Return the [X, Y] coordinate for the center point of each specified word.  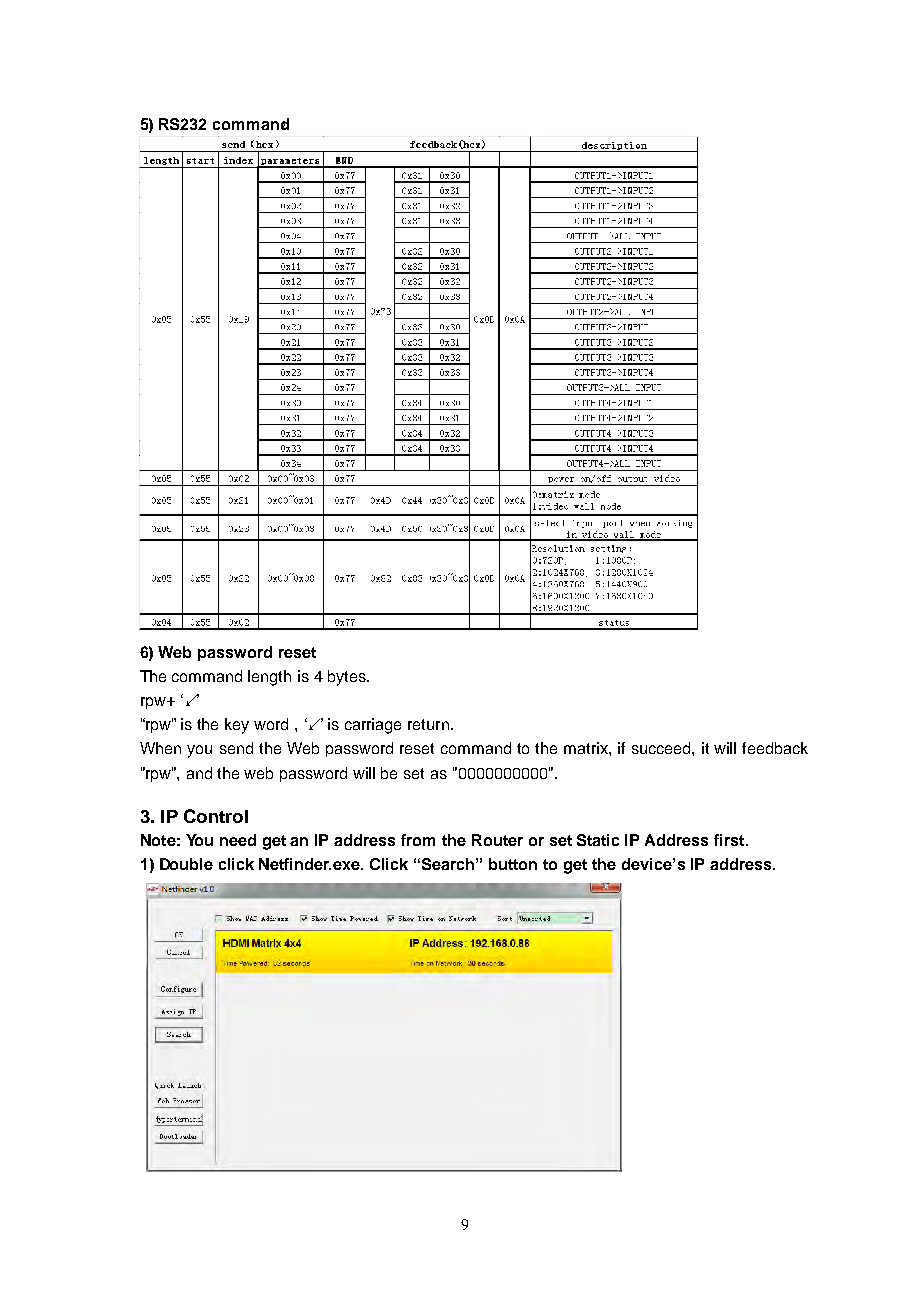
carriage [373, 726]
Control [216, 816]
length [269, 678]
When [160, 748]
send [236, 748]
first [730, 840]
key [237, 726]
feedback [775, 748]
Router [497, 840]
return [428, 724]
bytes [348, 678]
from [418, 840]
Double [186, 864]
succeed [662, 748]
